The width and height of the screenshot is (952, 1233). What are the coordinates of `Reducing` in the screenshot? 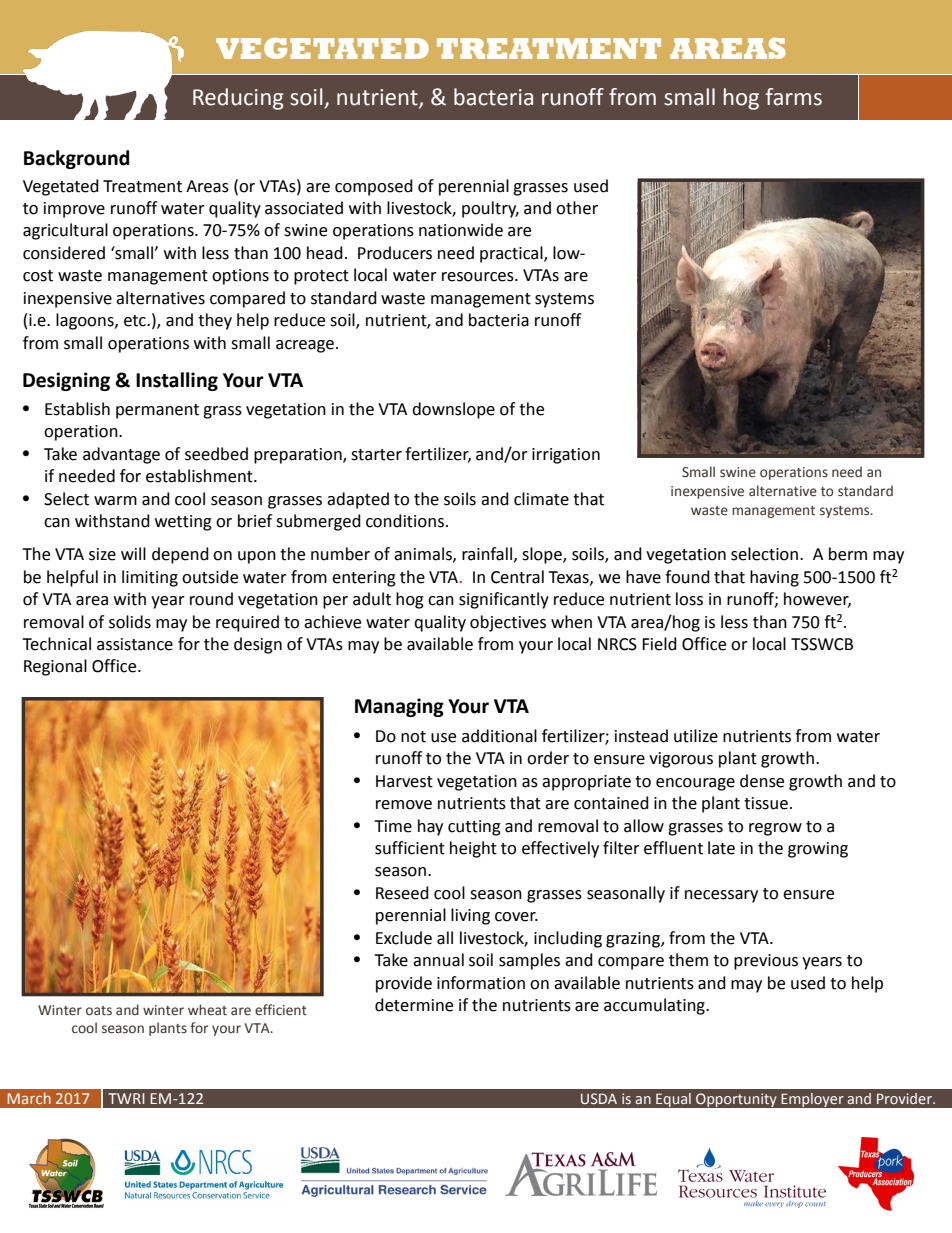 It's located at (238, 99).
